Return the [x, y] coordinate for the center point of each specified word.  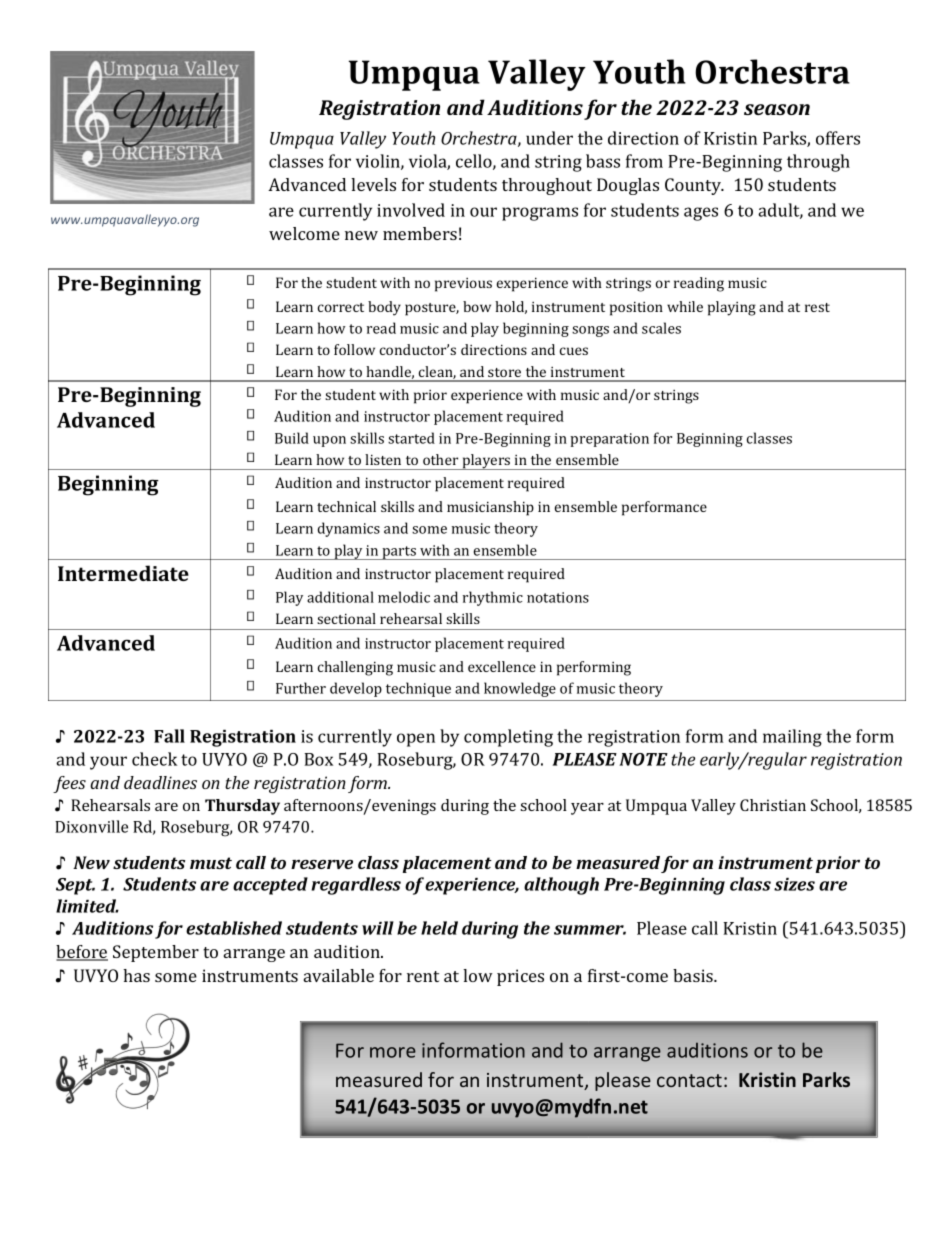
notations [558, 597]
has [136, 975]
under [549, 138]
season [777, 109]
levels [373, 184]
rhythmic [493, 598]
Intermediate [123, 573]
